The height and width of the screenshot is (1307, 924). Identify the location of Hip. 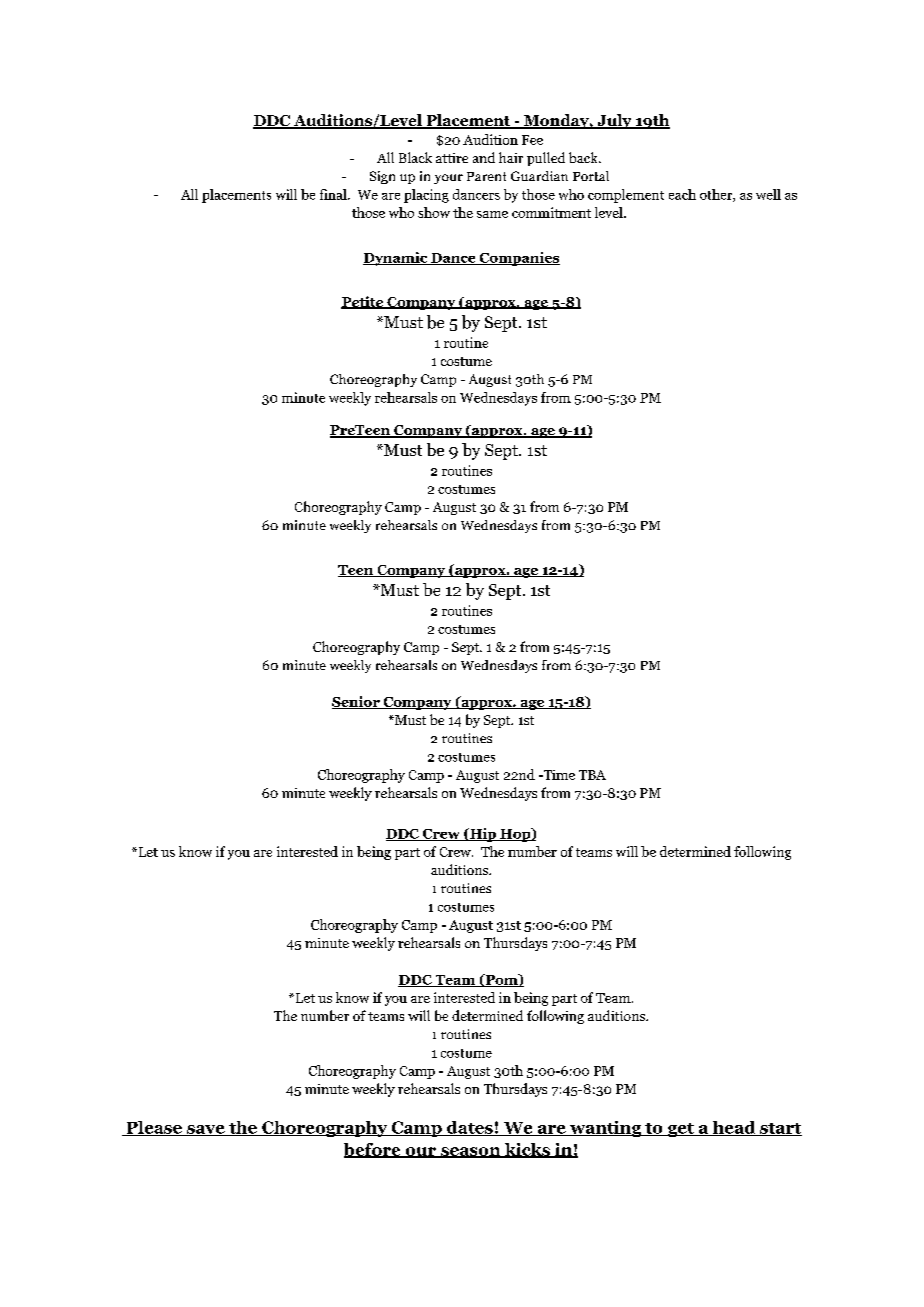
(483, 835).
